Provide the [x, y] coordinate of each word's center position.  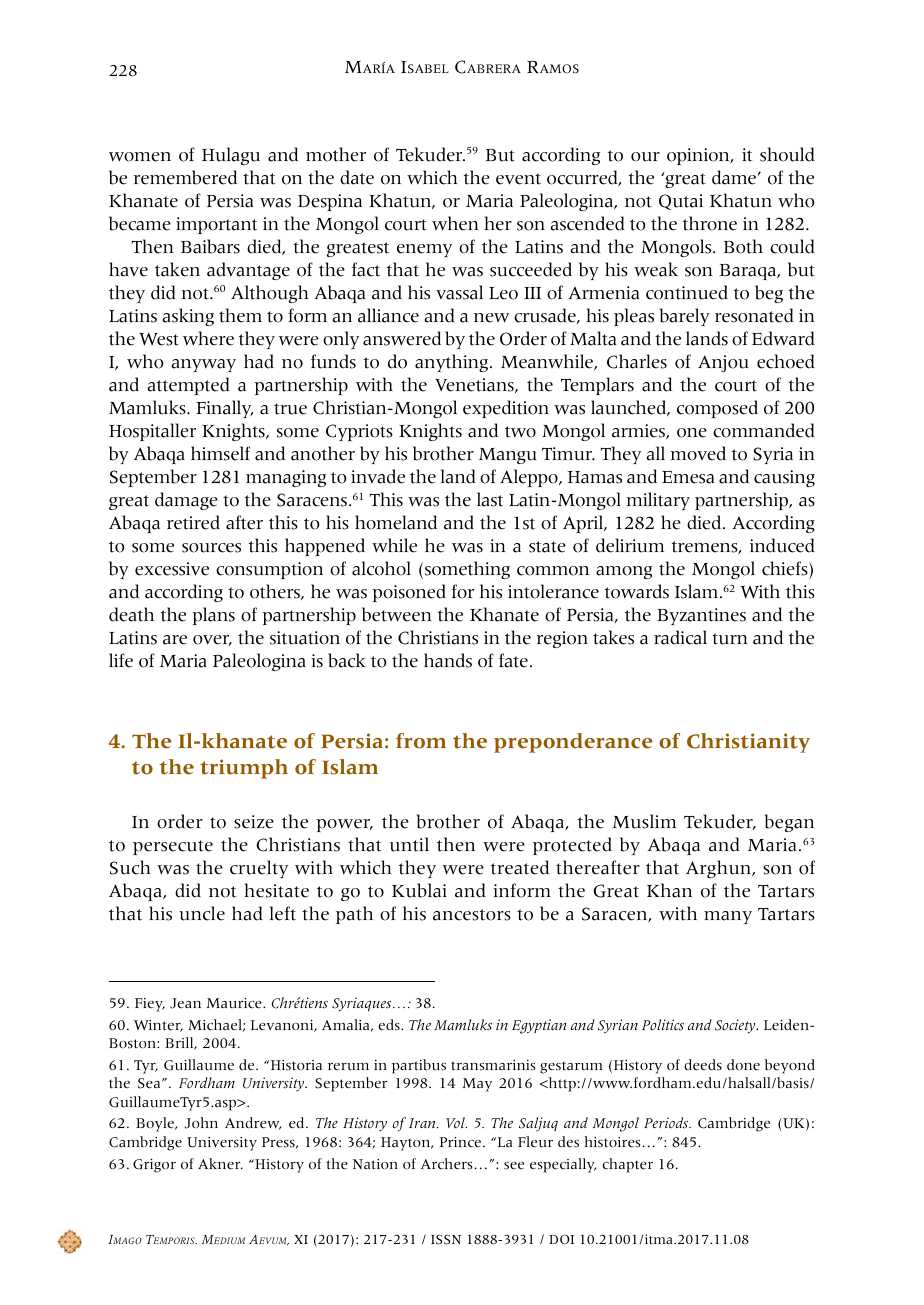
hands [448, 660]
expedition [506, 409]
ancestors [472, 915]
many [728, 917]
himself [220, 453]
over [212, 640]
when [455, 223]
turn [730, 639]
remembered [185, 177]
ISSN [446, 1239]
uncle [202, 913]
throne [710, 223]
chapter [627, 1165]
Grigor [154, 1166]
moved [698, 453]
